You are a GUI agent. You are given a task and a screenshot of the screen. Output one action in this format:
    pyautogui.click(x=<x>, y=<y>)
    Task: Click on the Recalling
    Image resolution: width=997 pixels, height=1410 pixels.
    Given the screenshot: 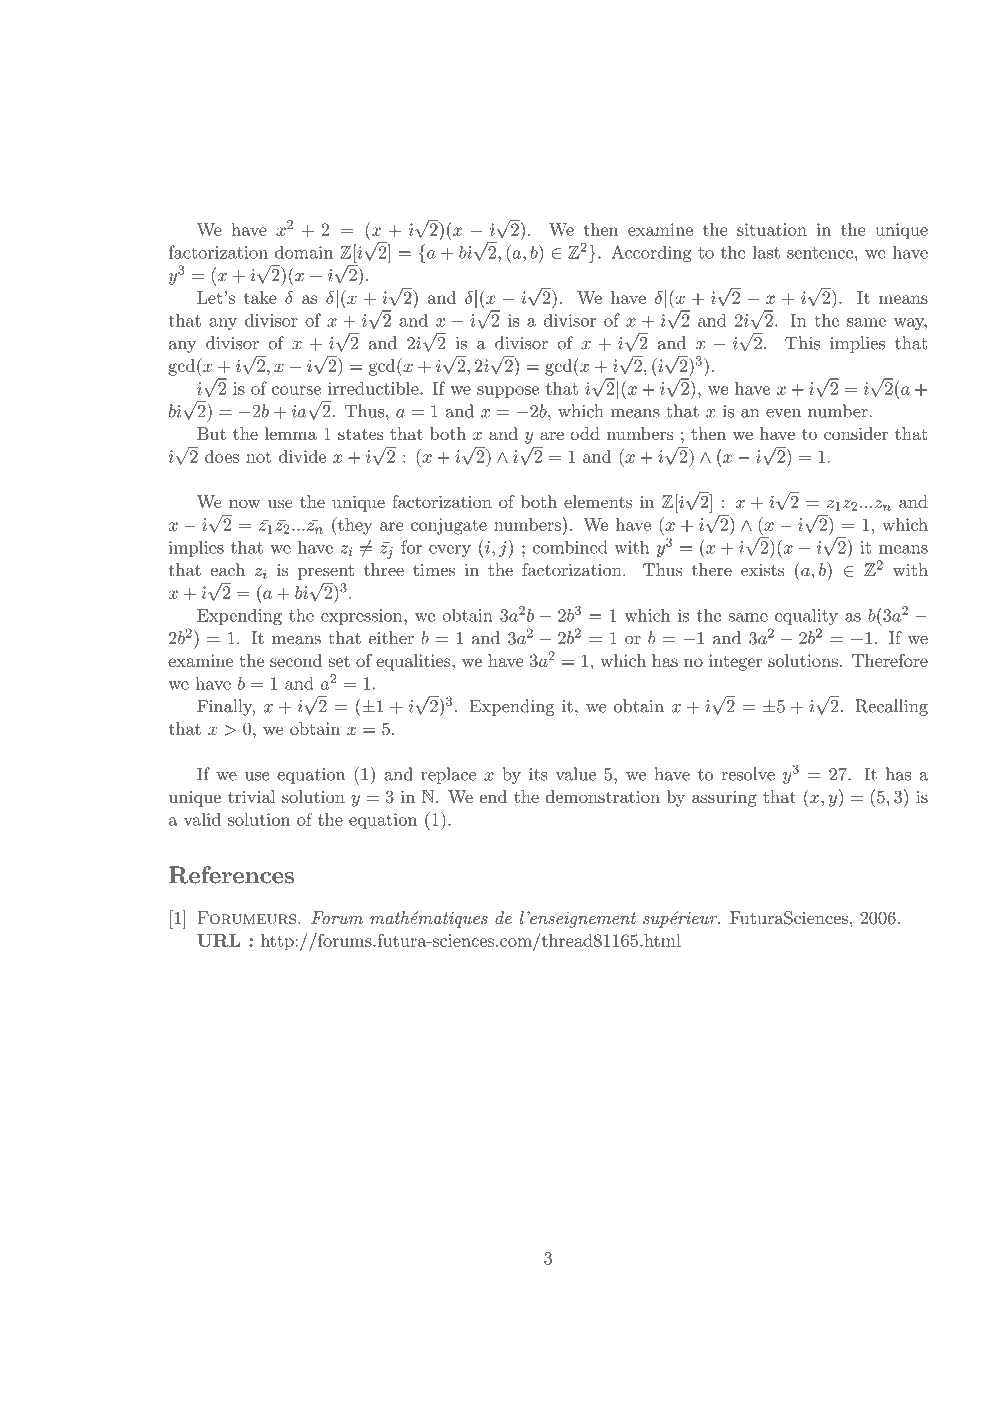 What is the action you would take?
    pyautogui.click(x=891, y=707)
